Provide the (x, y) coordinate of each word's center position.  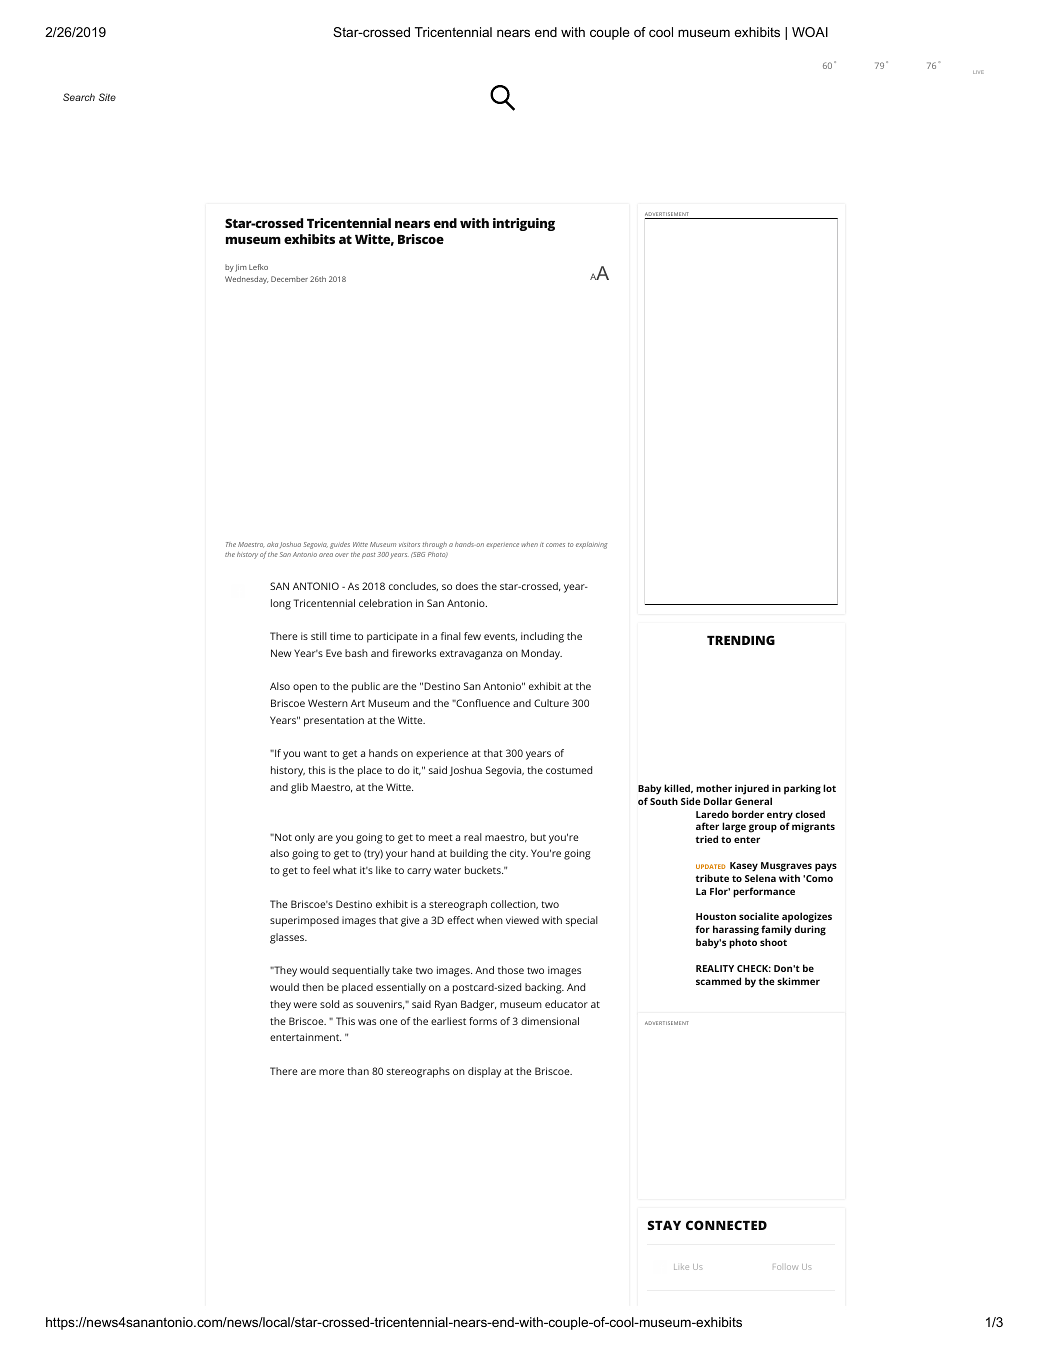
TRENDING (741, 640)
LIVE (978, 72)
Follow (785, 1267)
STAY (664, 1225)
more (331, 1072)
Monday (541, 654)
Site (107, 97)
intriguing (524, 224)
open (305, 688)
